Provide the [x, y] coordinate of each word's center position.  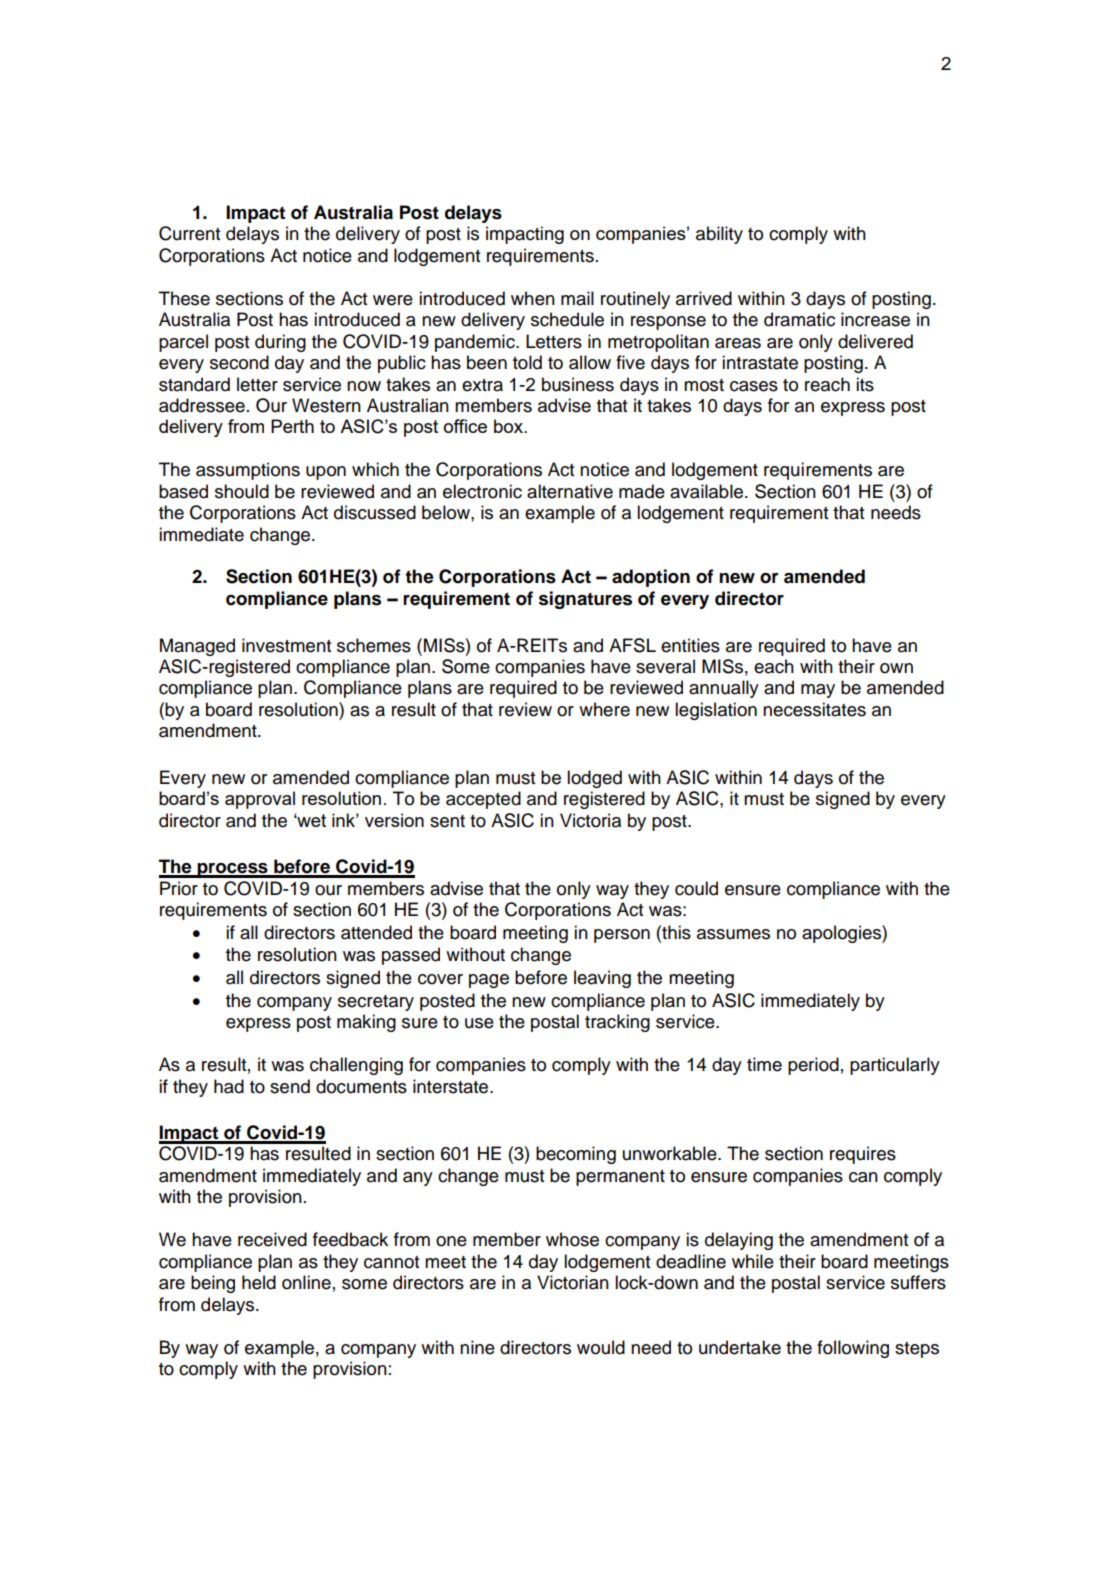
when [533, 298]
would [601, 1347]
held [259, 1282]
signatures [585, 600]
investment [286, 645]
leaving [602, 979]
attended [376, 932]
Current [189, 233]
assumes [733, 934]
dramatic [799, 319]
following [853, 1349]
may [818, 691]
